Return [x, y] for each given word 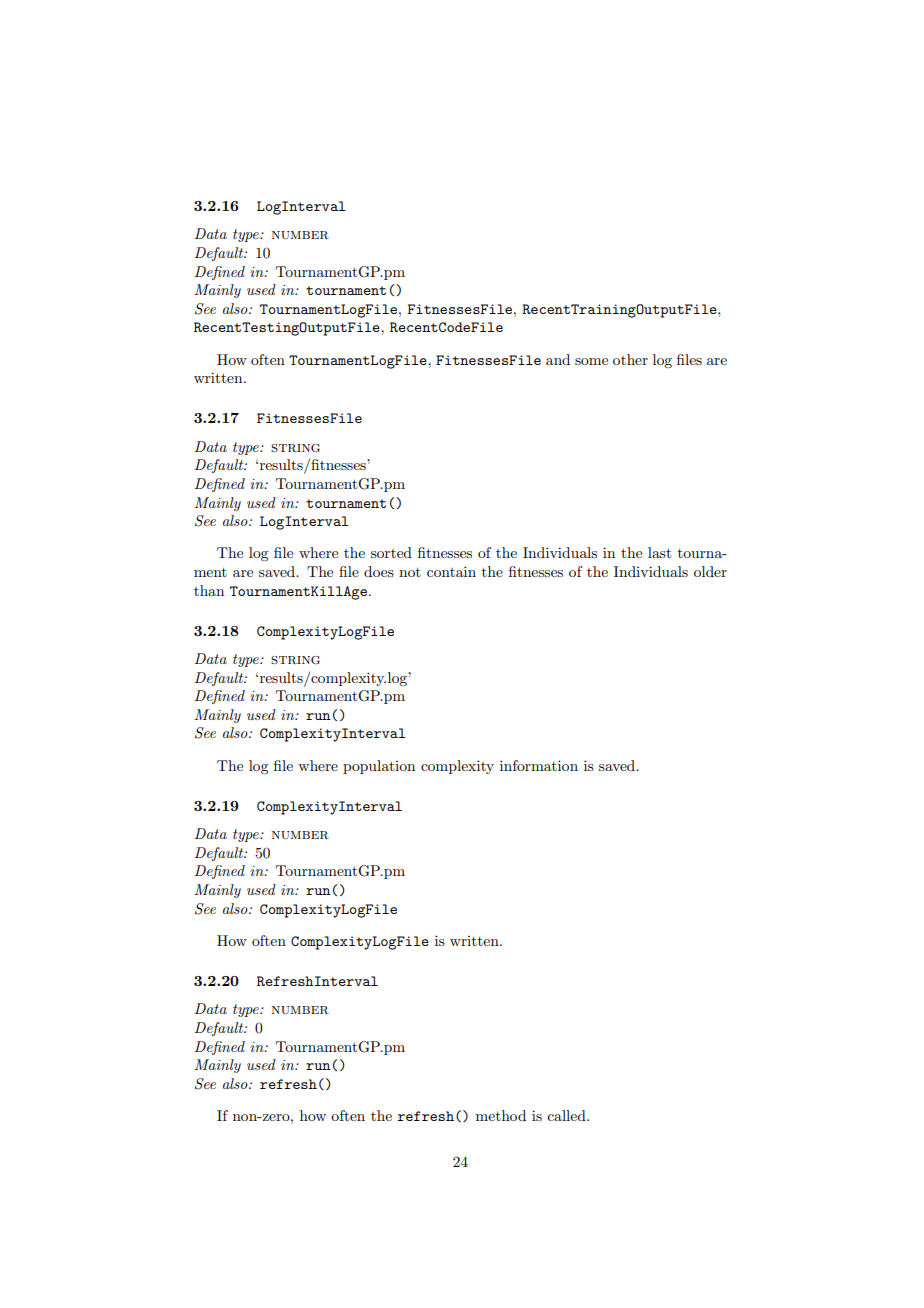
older [710, 571]
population [379, 767]
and [558, 359]
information [539, 765]
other [630, 359]
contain [451, 571]
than [209, 590]
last [659, 552]
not [410, 572]
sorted [391, 552]
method [501, 1115]
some [591, 361]
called [567, 1115]
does [379, 571]
